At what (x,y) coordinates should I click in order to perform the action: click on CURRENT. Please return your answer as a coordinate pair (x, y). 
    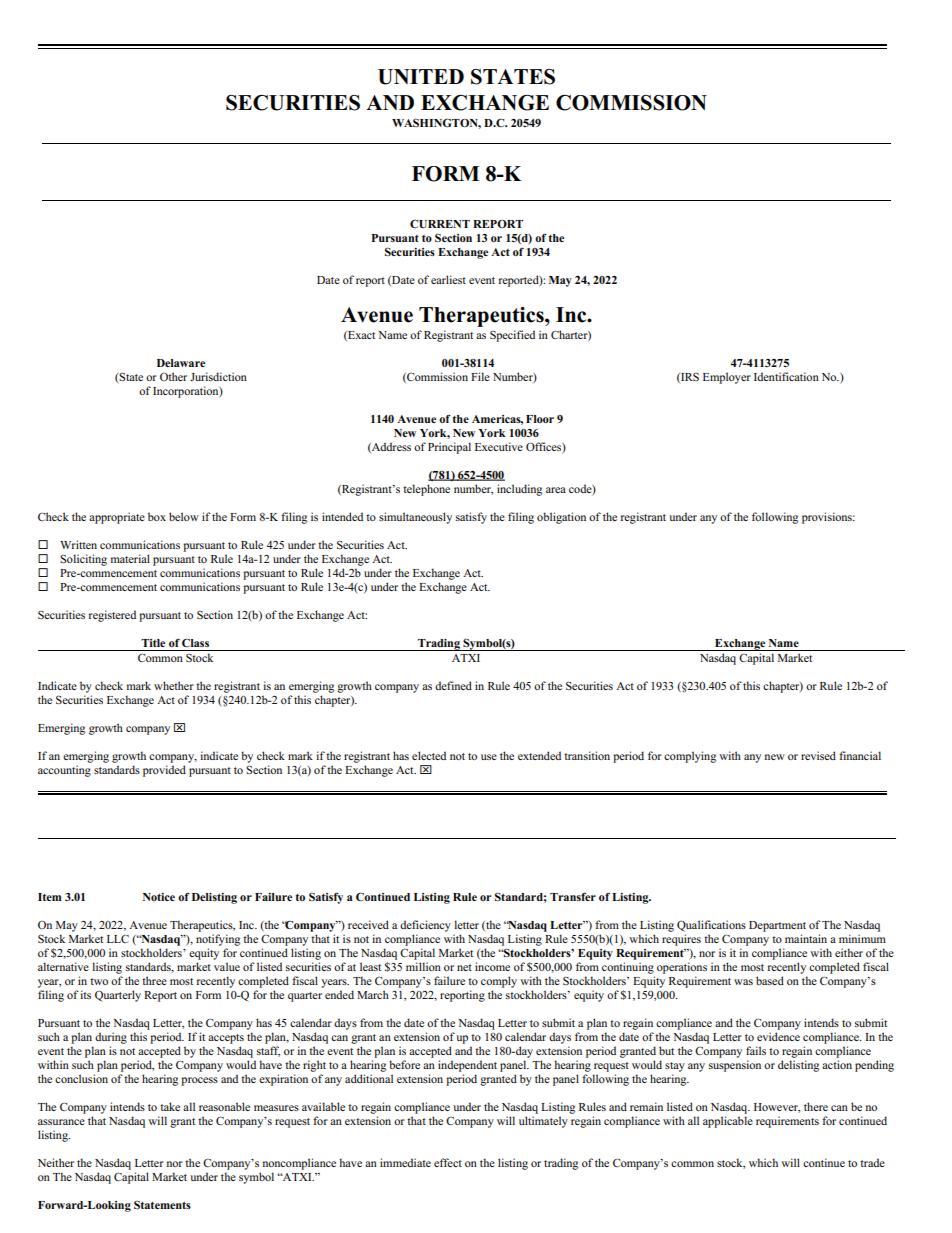
    Looking at the image, I should click on (440, 224).
